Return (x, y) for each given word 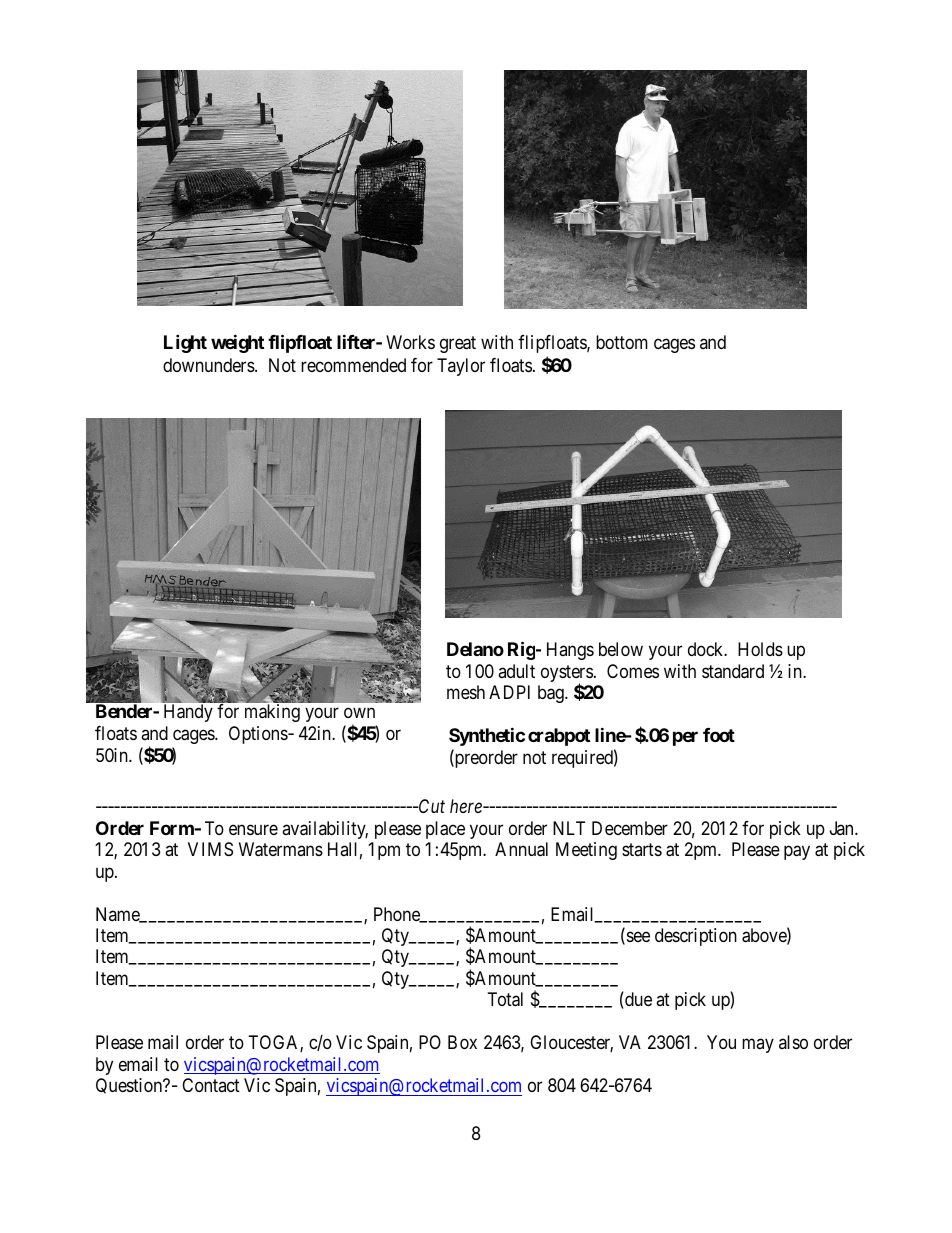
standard (733, 671)
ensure (253, 829)
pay (797, 852)
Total (505, 999)
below (621, 649)
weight (237, 344)
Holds (760, 649)
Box (462, 1042)
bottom (622, 342)
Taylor (461, 367)
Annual (521, 849)
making (272, 713)
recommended (353, 365)
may (758, 1046)
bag (552, 694)
